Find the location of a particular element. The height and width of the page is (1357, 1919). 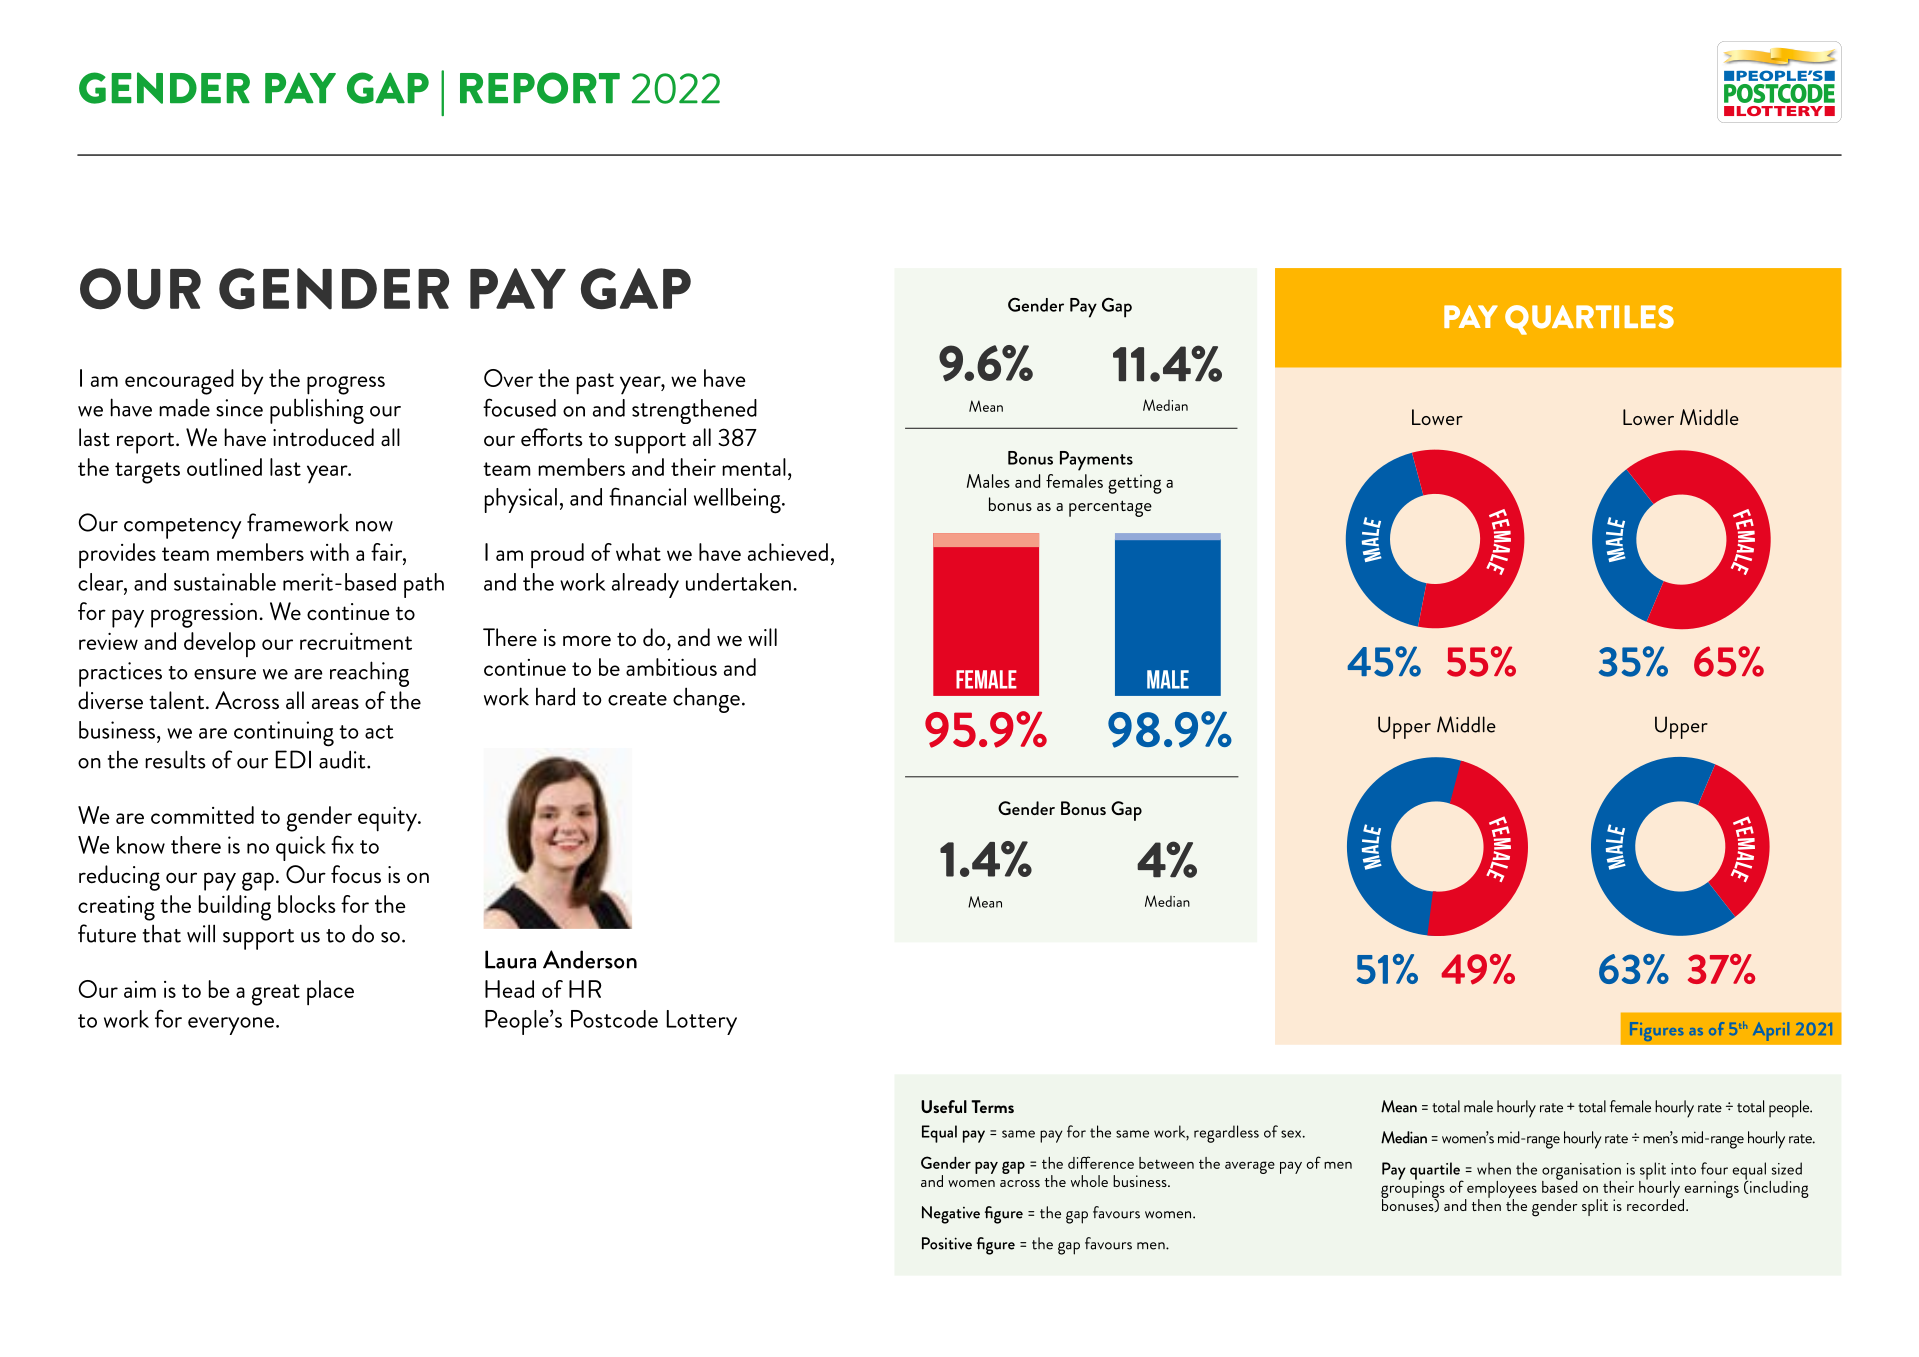

change is located at coordinates (706, 700).
